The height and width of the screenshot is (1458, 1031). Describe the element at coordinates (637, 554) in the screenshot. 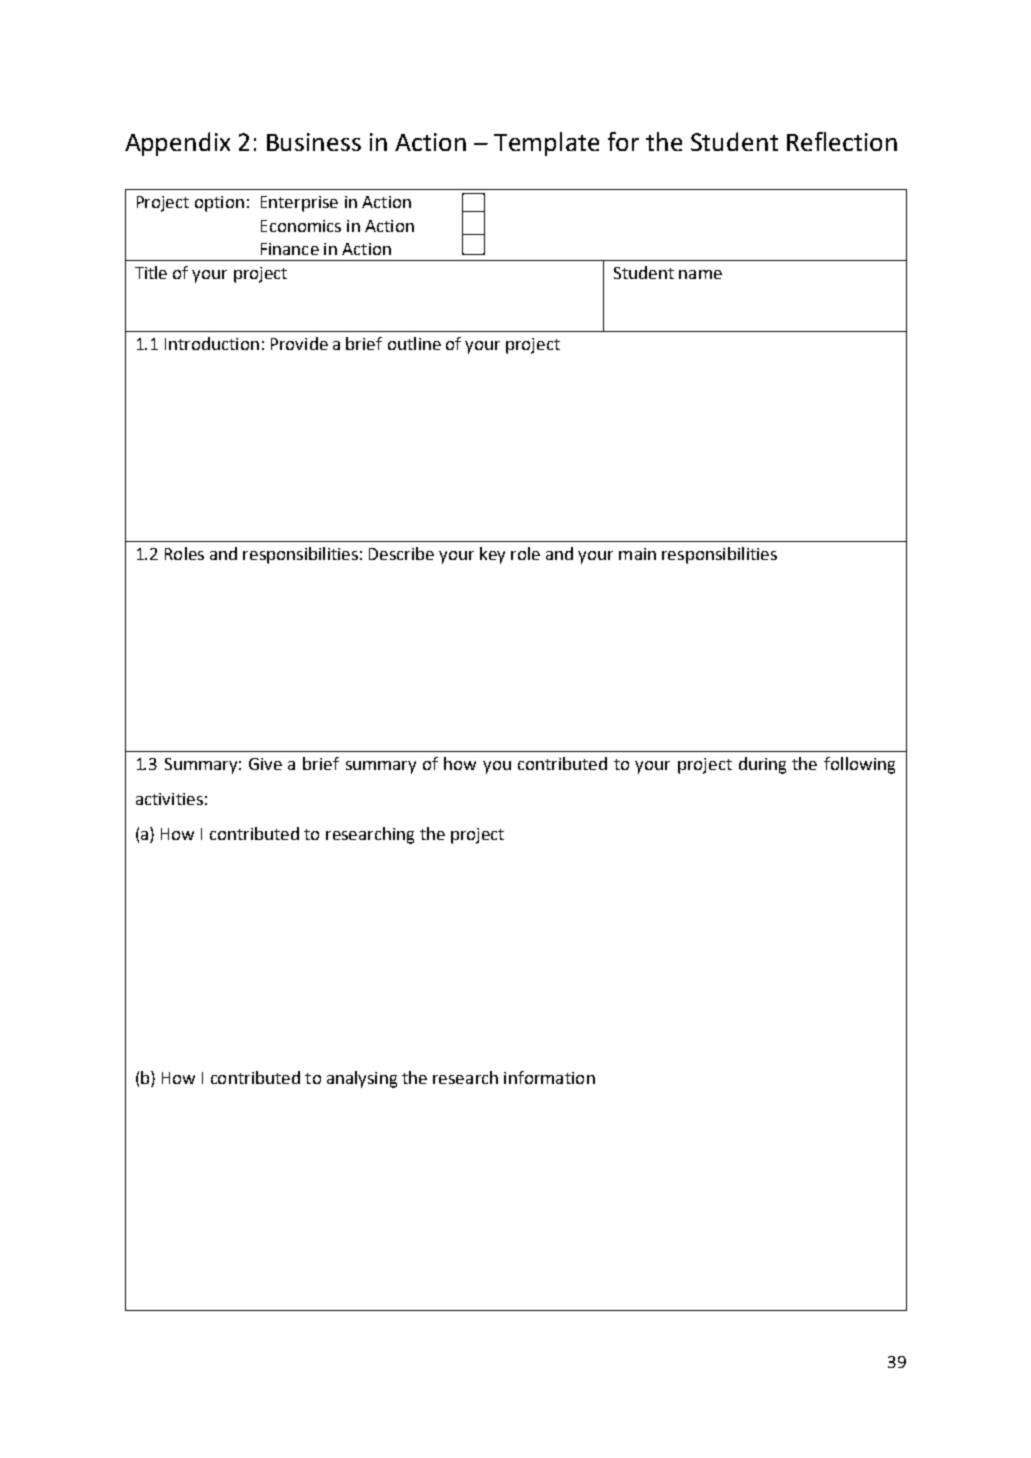

I see `main` at that location.
